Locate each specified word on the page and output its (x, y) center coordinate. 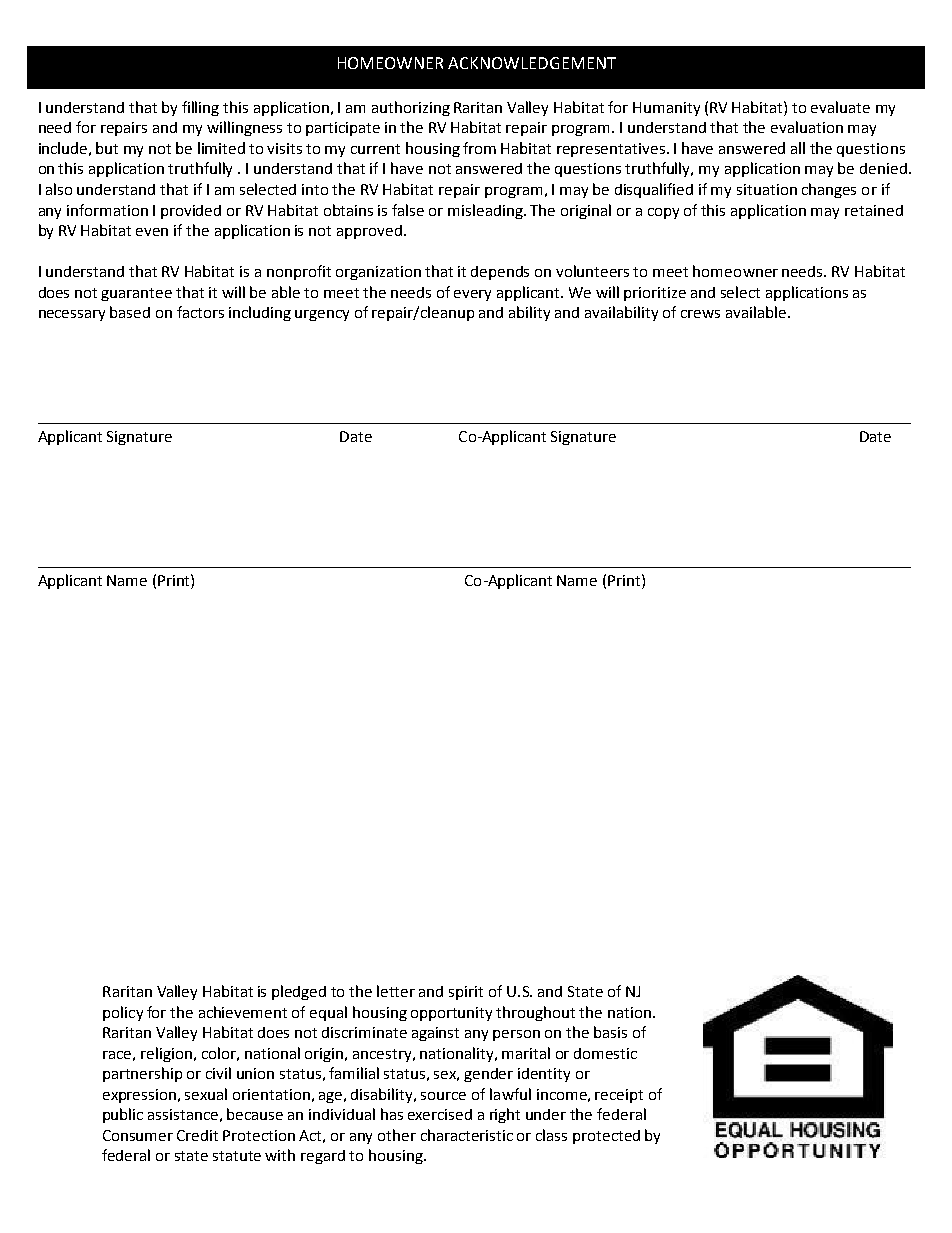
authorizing (411, 108)
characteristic (467, 1135)
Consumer (138, 1135)
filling (200, 108)
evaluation (807, 127)
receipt (619, 1096)
